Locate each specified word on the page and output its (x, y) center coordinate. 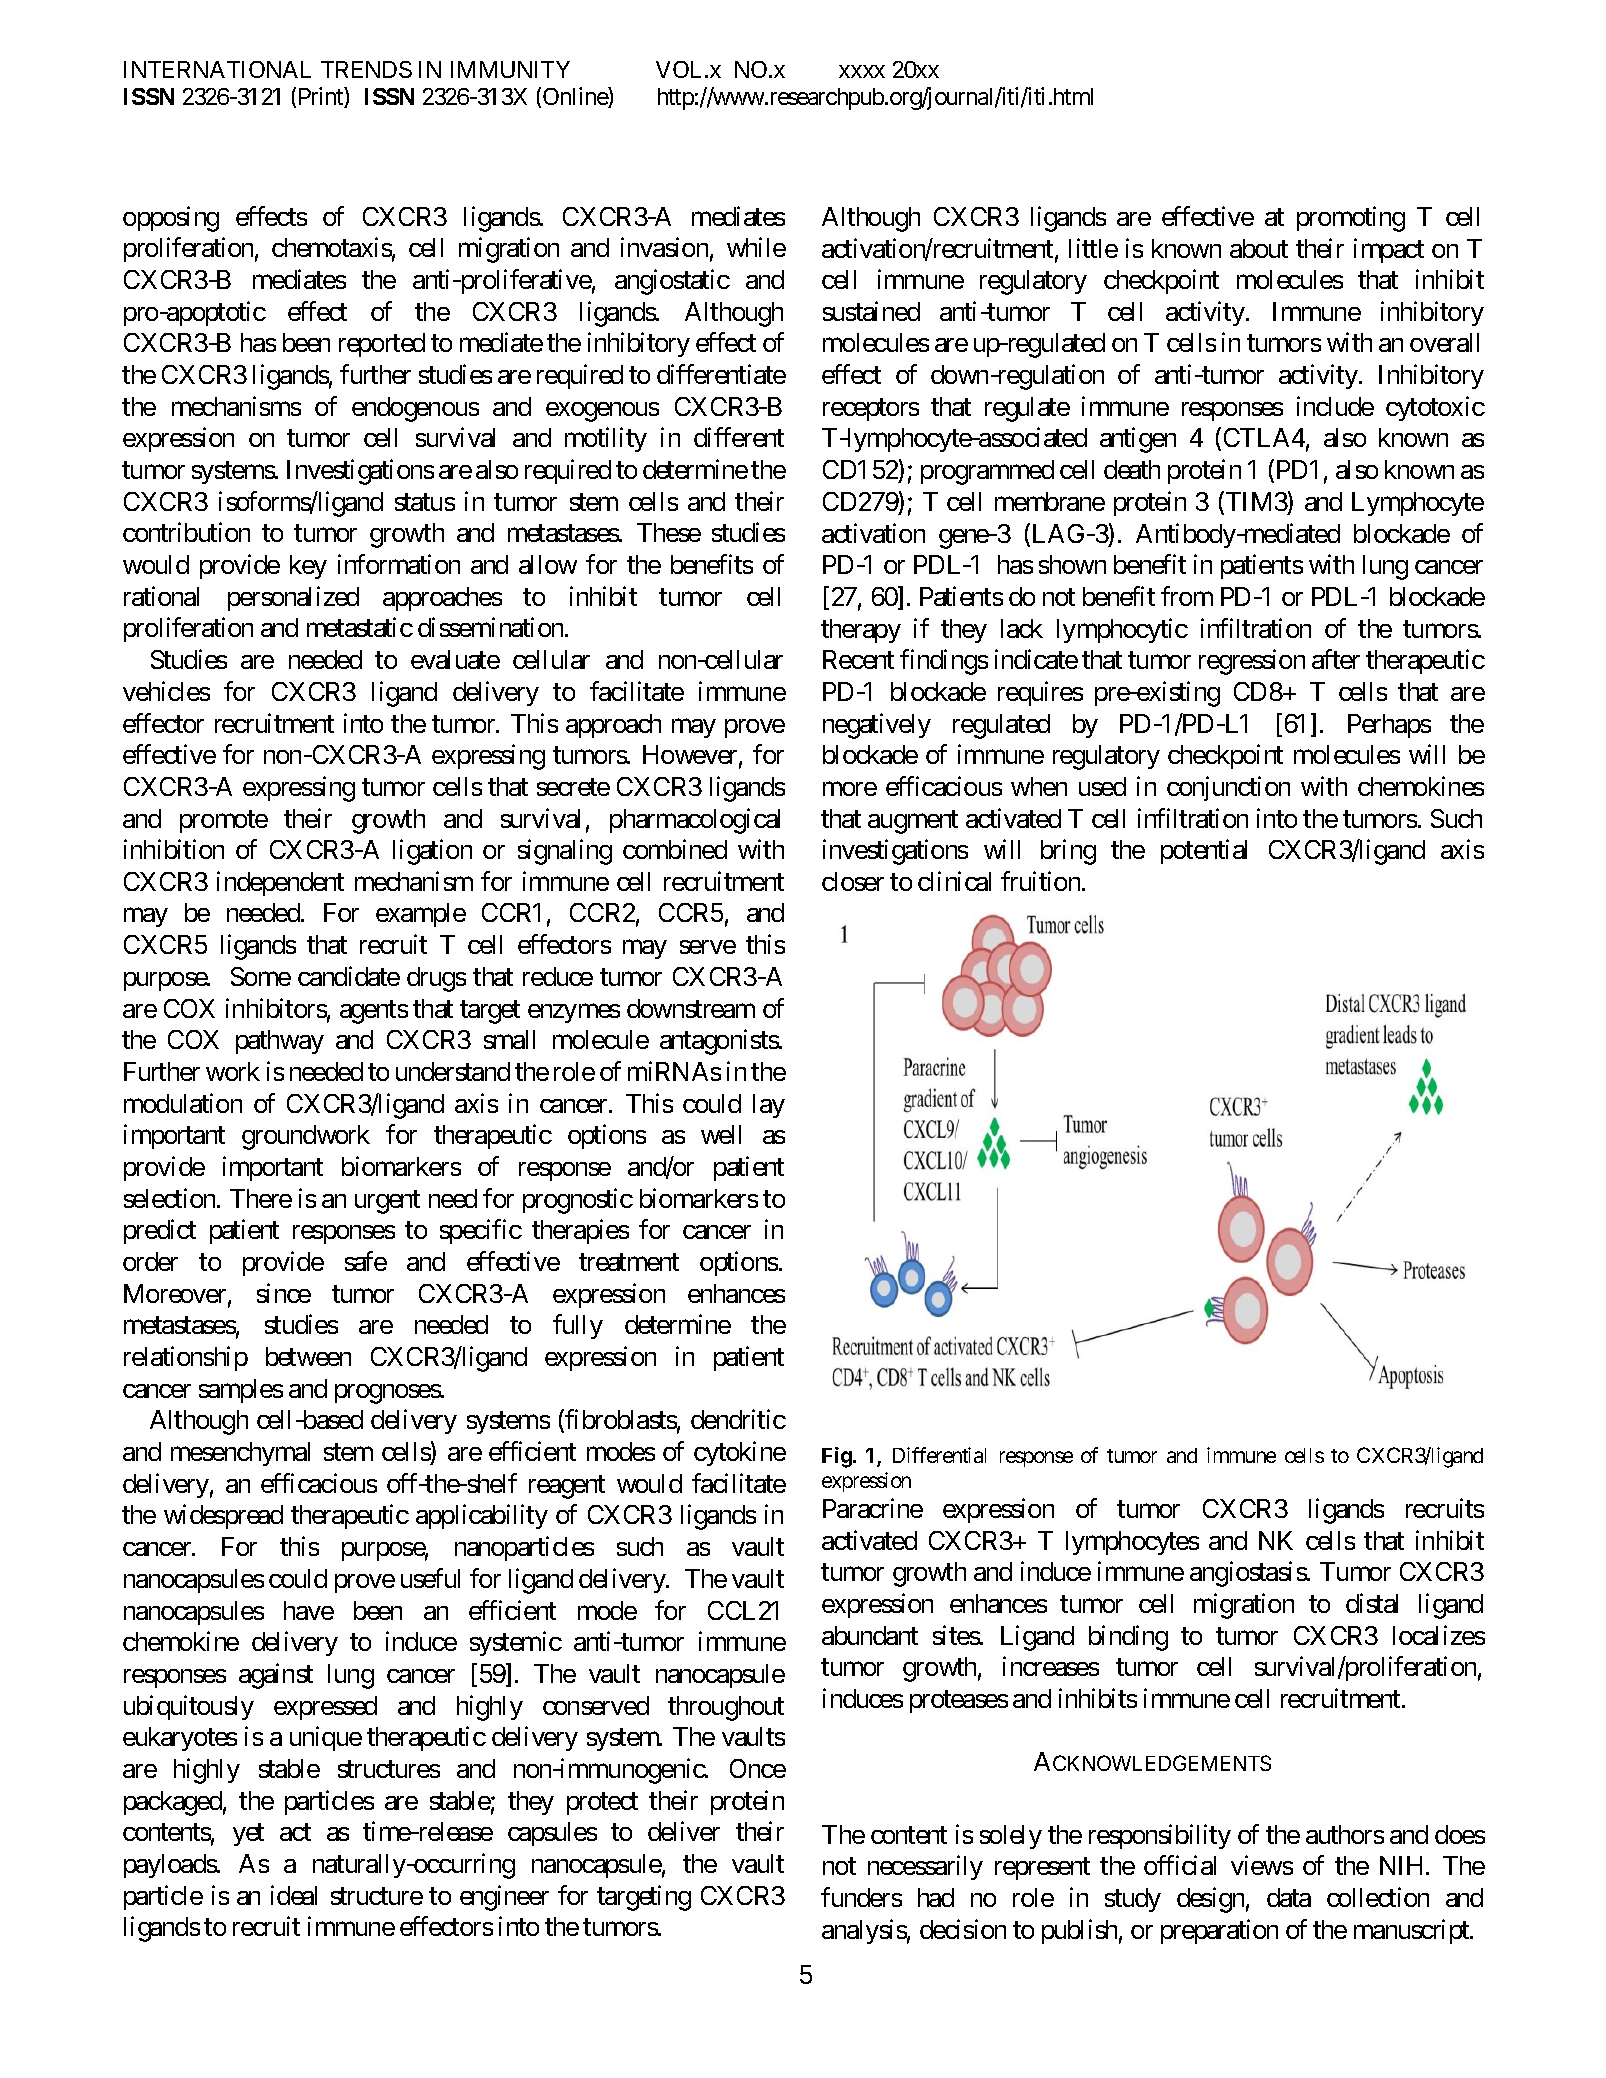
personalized (293, 598)
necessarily (925, 1868)
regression (1252, 662)
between (308, 1356)
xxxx (862, 71)
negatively (877, 726)
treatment (629, 1262)
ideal (294, 1895)
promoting (1351, 219)
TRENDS (366, 69)
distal (1372, 1603)
